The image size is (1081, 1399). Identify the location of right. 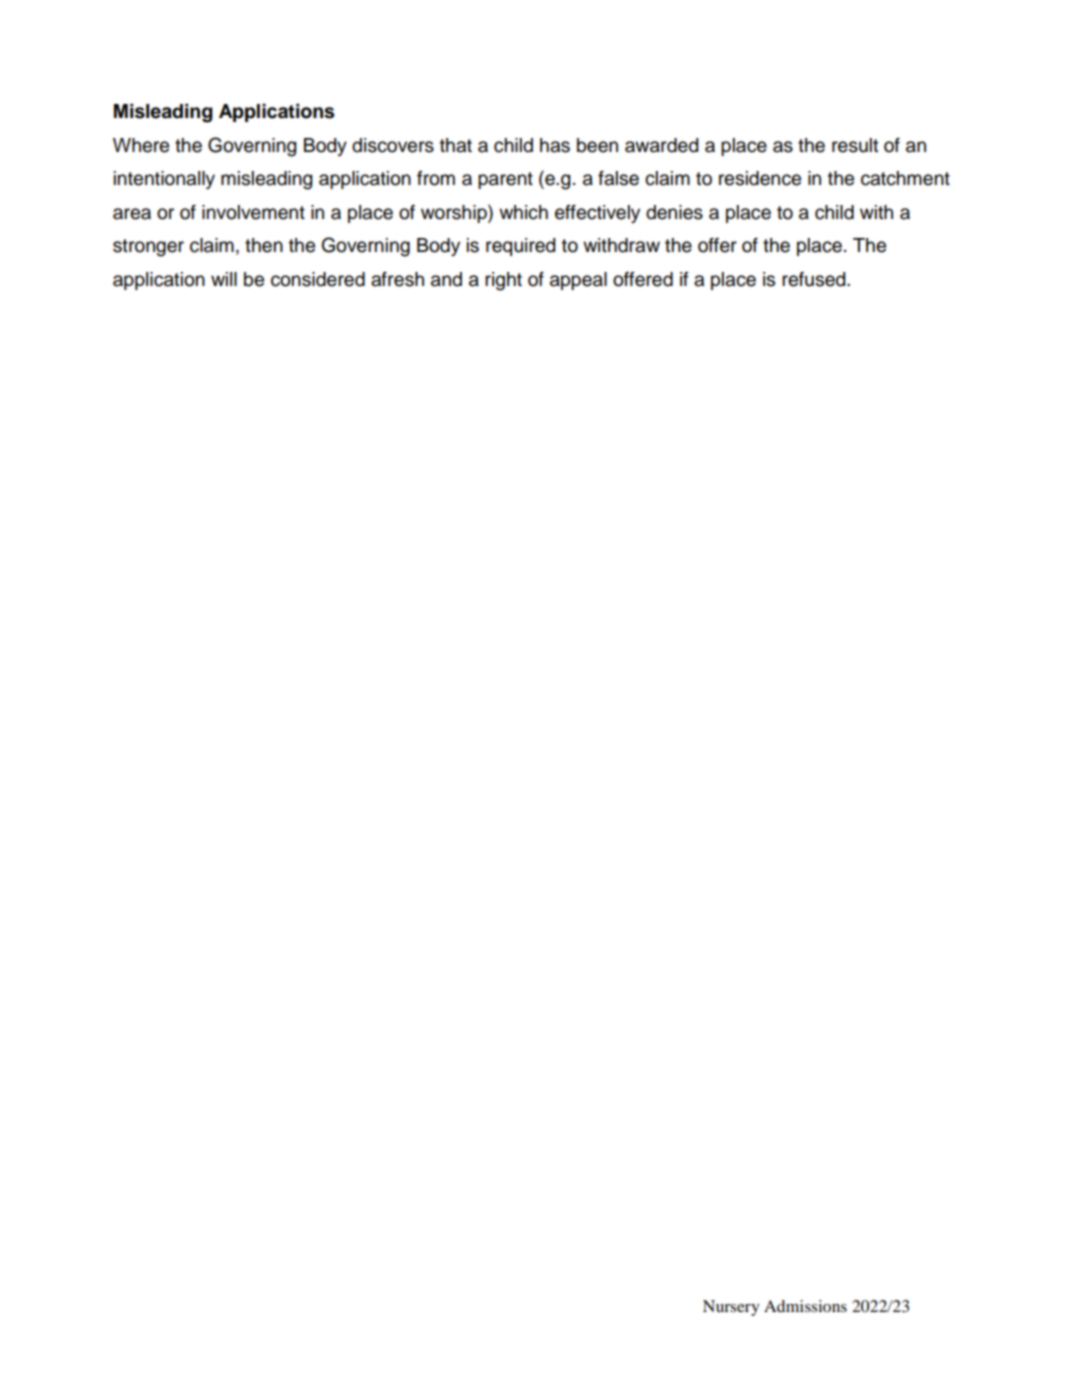
(503, 281).
